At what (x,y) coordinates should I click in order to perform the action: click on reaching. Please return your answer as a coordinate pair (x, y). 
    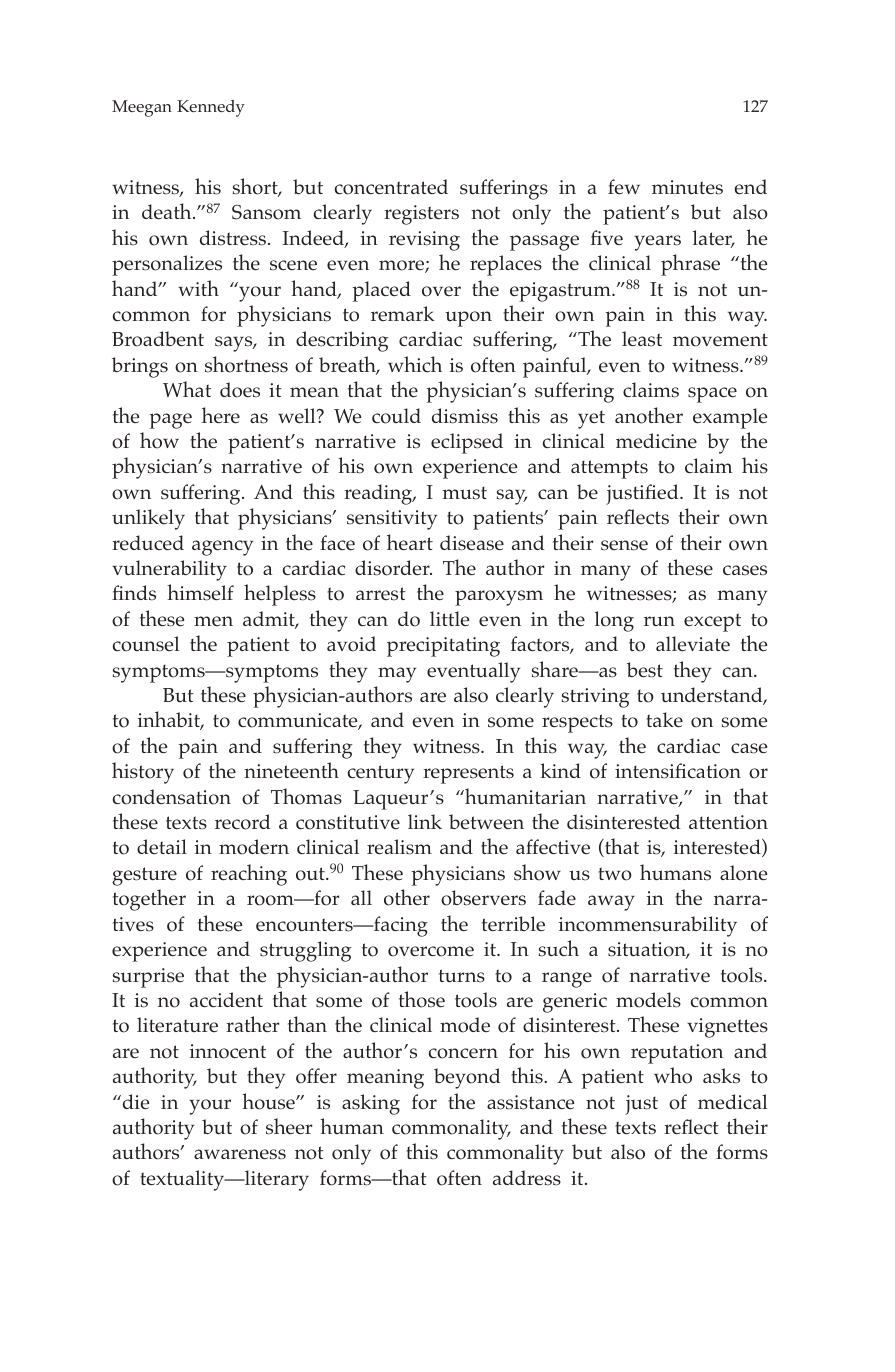
    Looking at the image, I should click on (249, 875).
